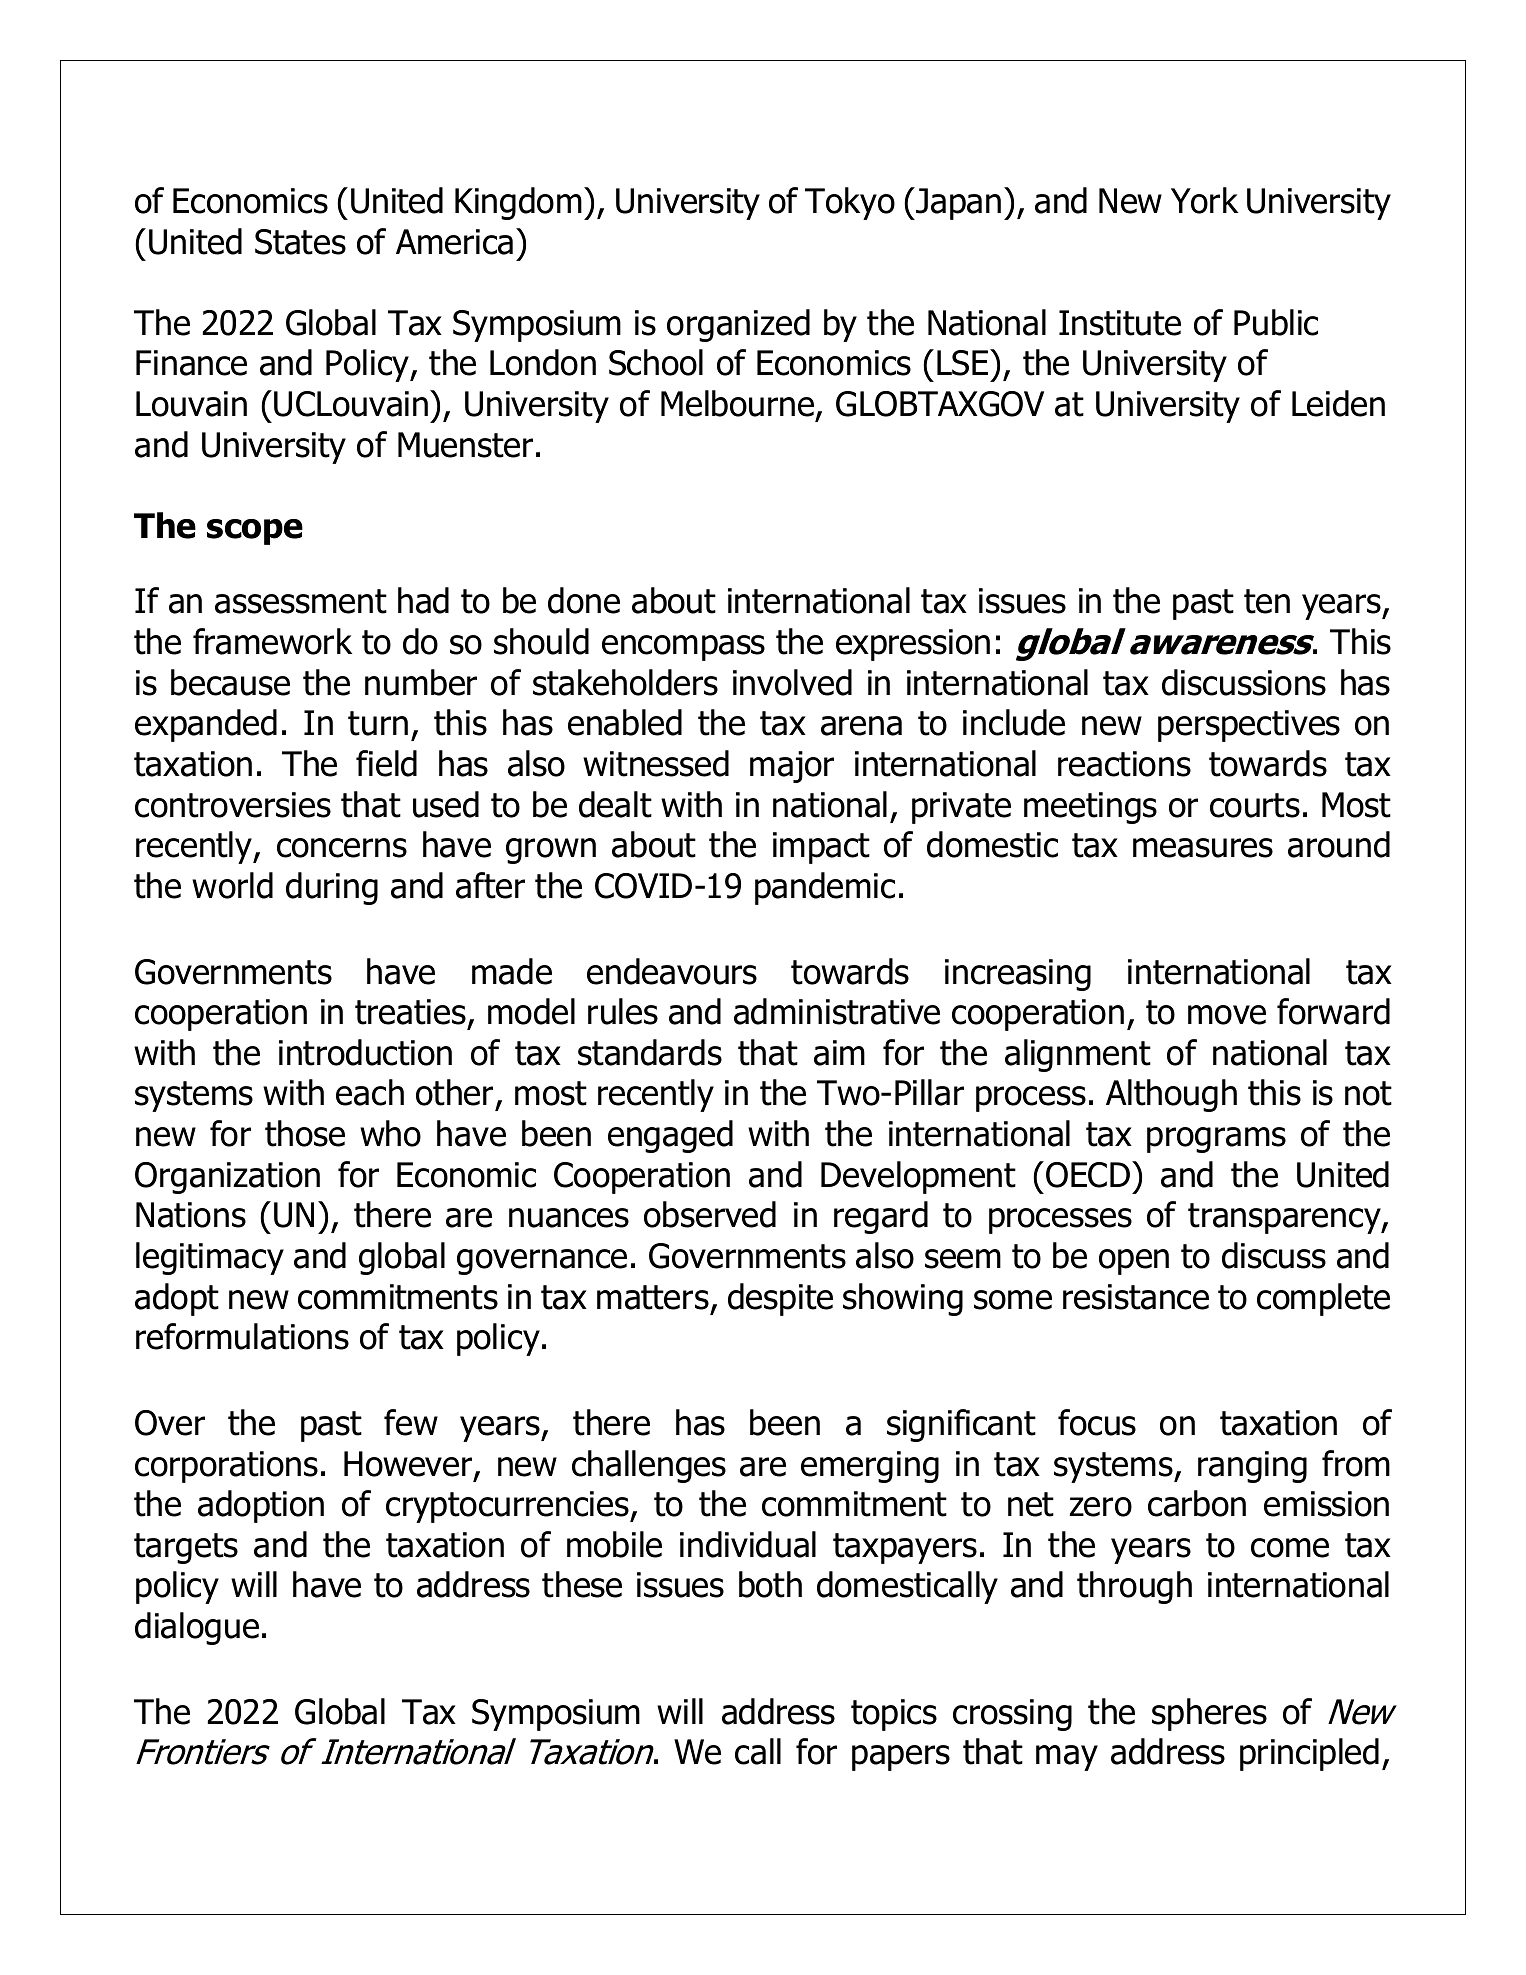 The image size is (1526, 1975). What do you see at coordinates (197, 1628) in the screenshot?
I see `dialogue` at bounding box center [197, 1628].
